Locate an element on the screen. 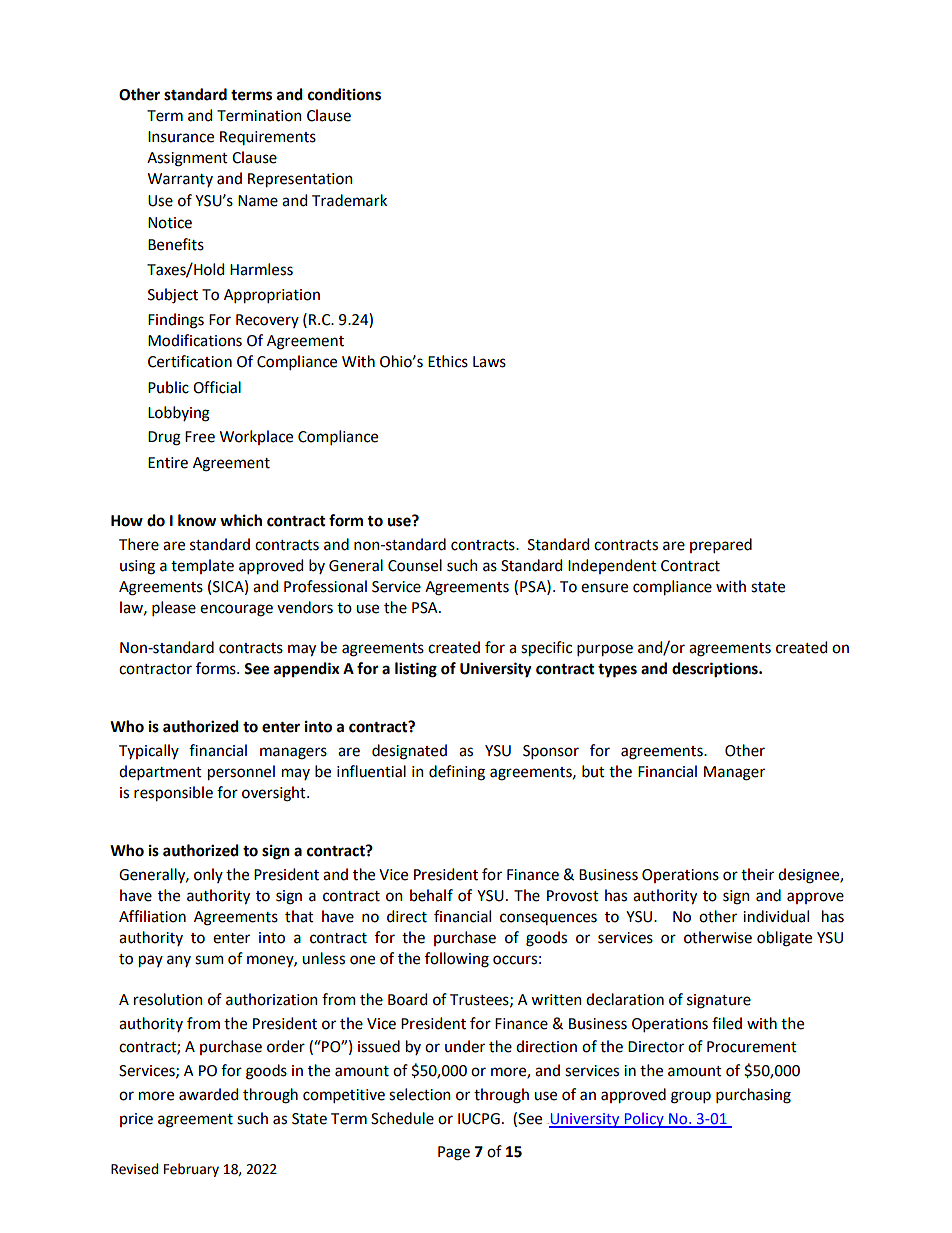 The image size is (952, 1233). descriptions is located at coordinates (716, 670).
